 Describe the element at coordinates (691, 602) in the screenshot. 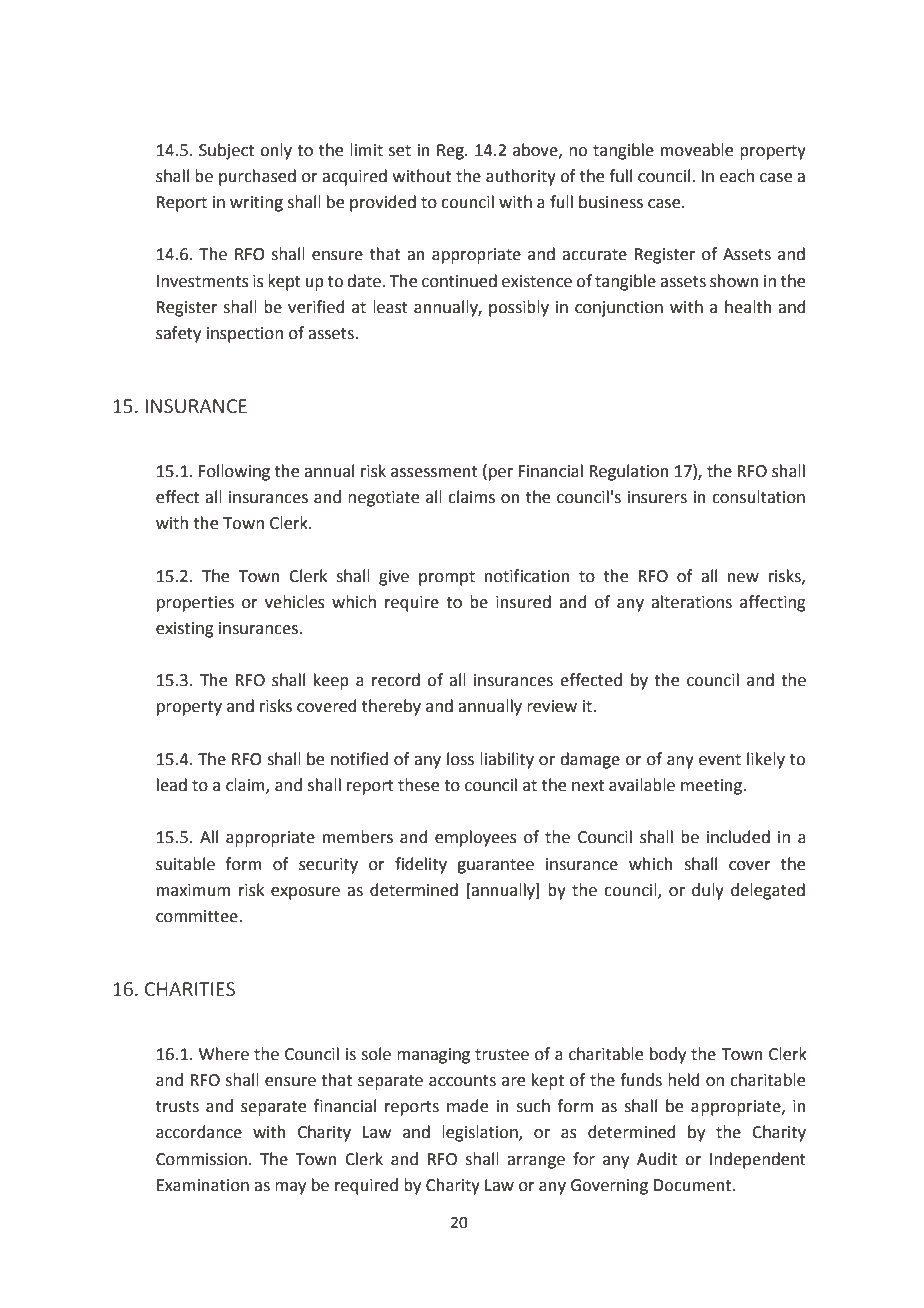

I see `alterations` at that location.
